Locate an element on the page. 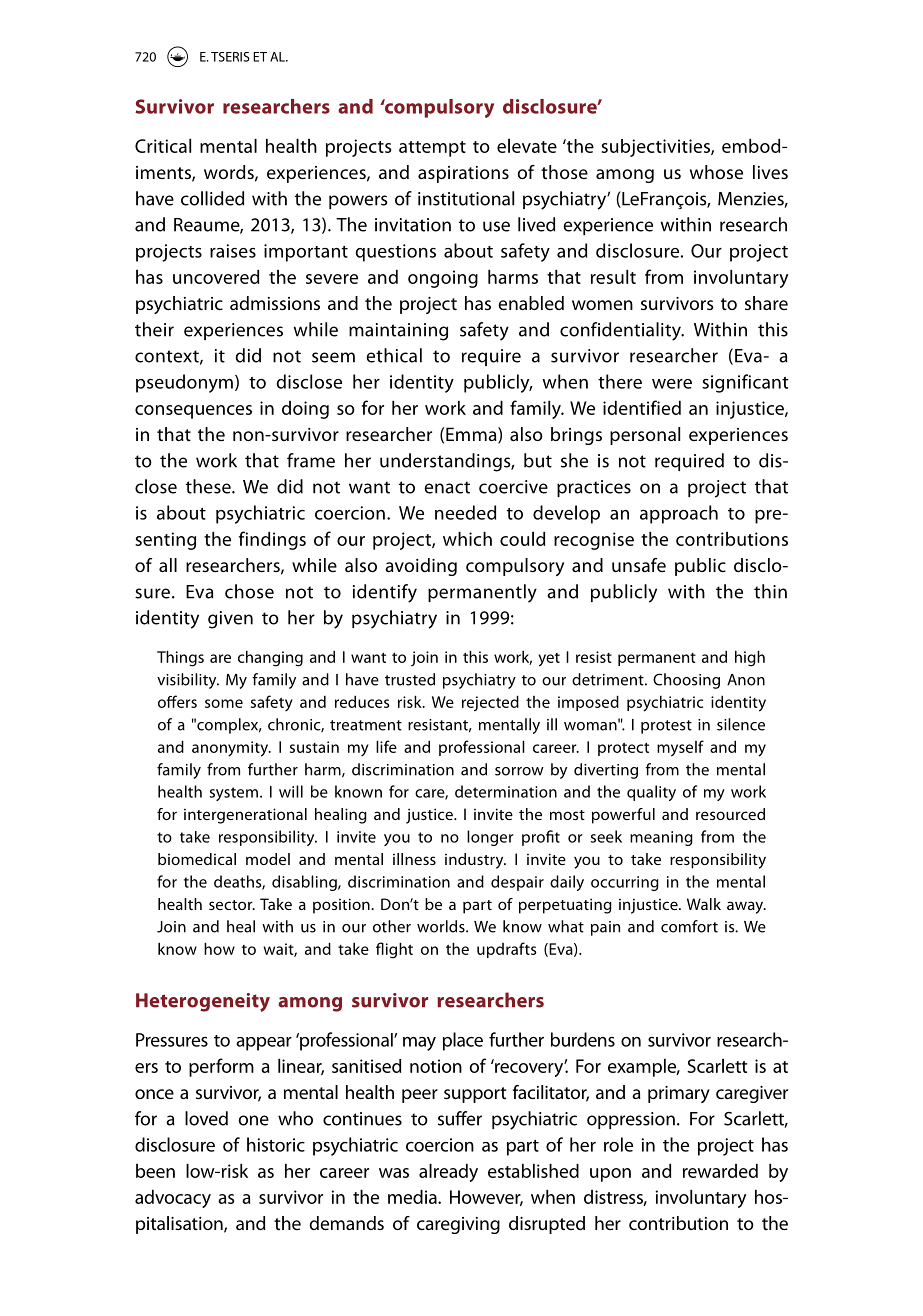  advocacy is located at coordinates (173, 1198).
